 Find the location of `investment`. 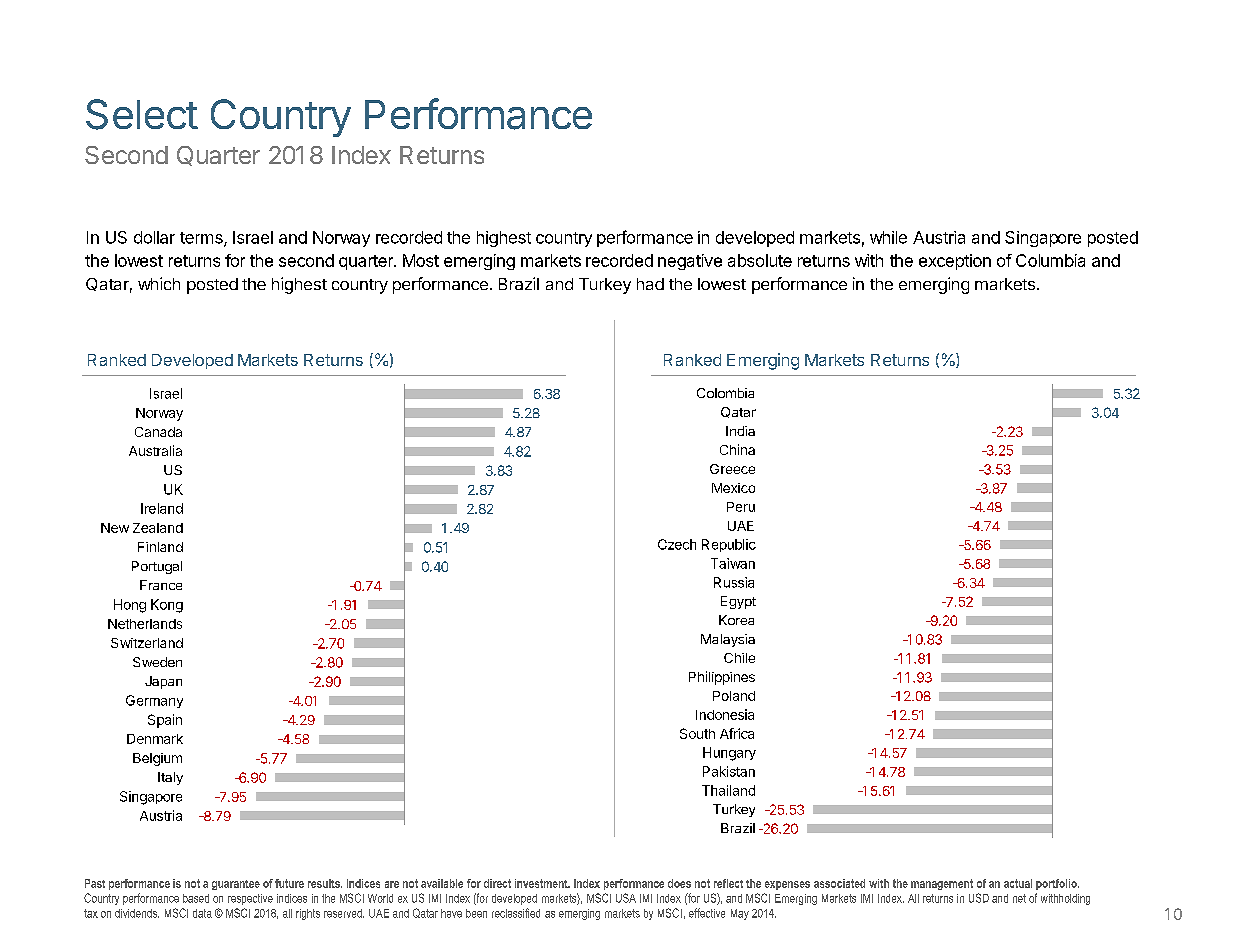

investment is located at coordinates (542, 883).
